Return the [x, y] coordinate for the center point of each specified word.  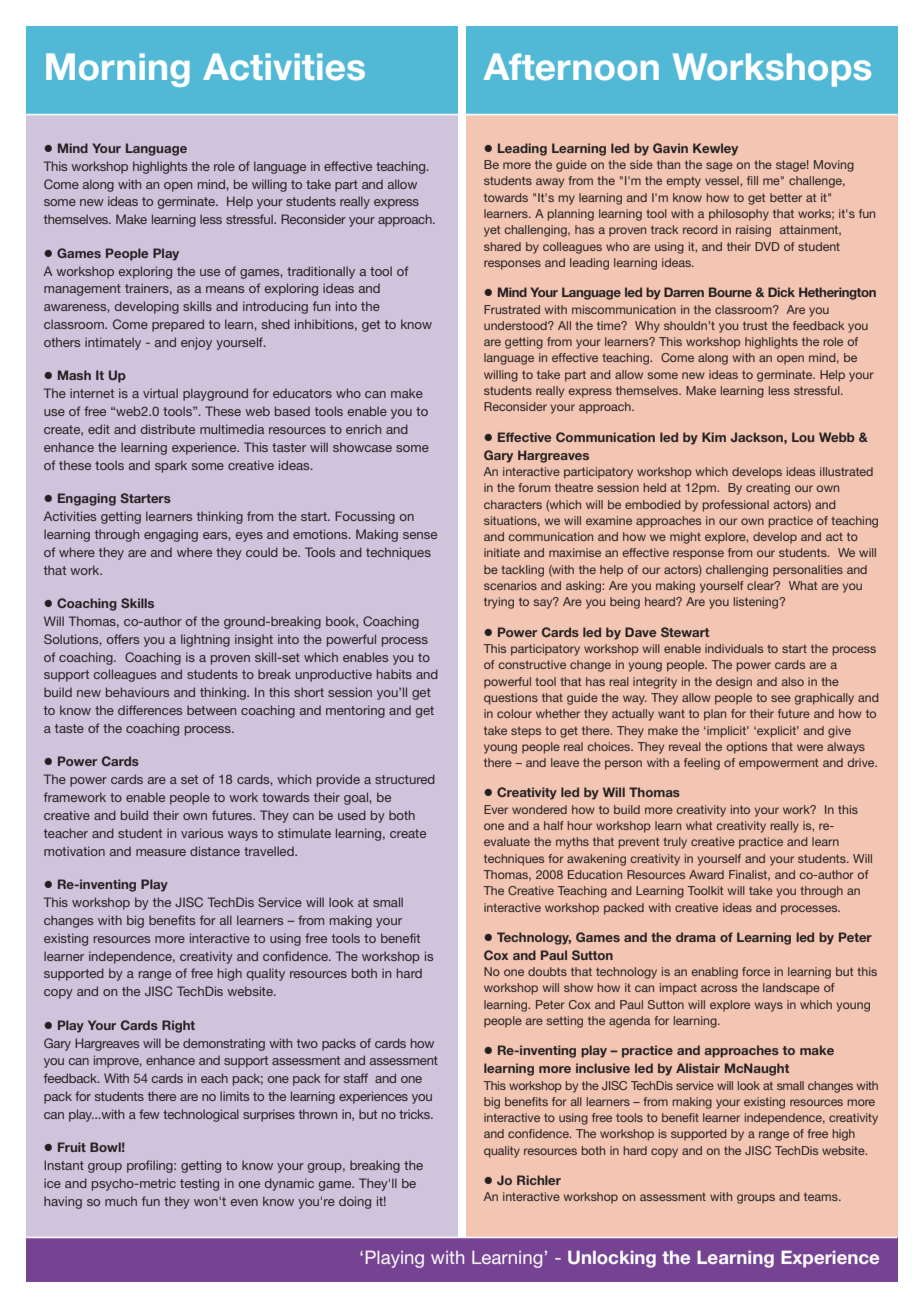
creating [768, 489]
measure [161, 852]
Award [706, 874]
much [121, 1201]
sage [719, 167]
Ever [496, 809]
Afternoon [571, 67]
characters [513, 504]
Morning [118, 70]
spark [171, 466]
